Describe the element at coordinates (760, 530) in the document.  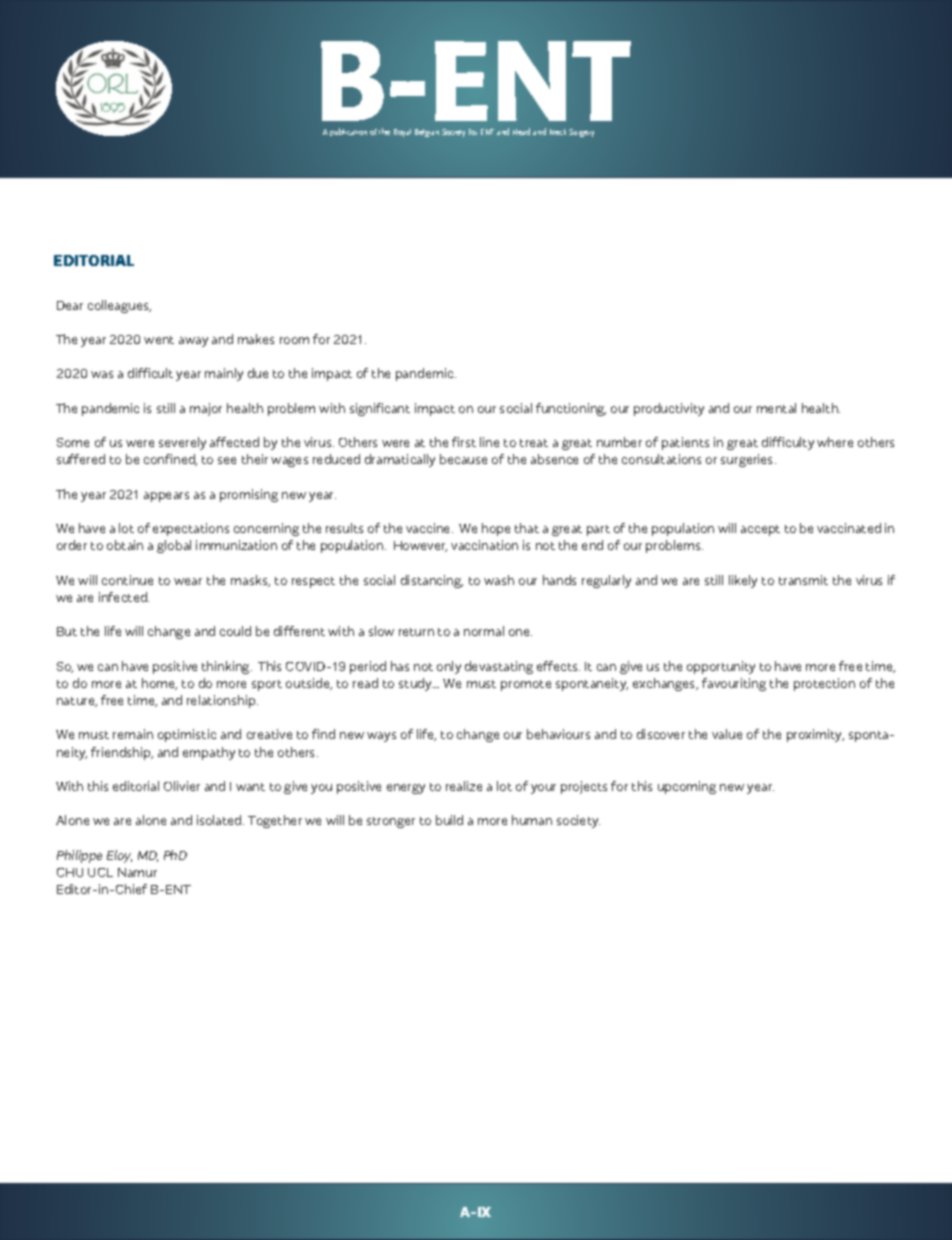
I see `accept` at that location.
